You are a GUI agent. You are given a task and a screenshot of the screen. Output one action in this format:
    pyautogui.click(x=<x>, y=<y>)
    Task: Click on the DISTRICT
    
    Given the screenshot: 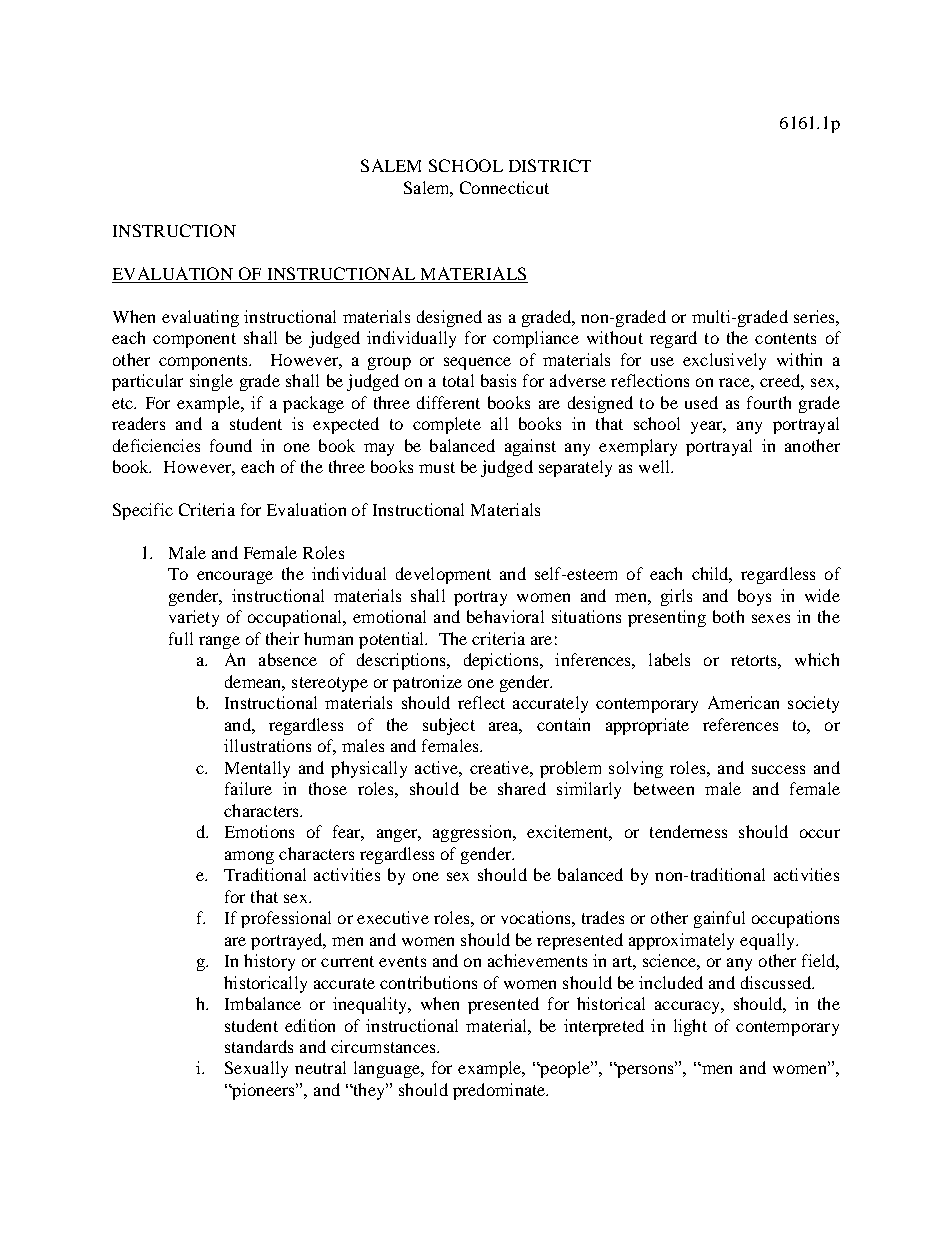 What is the action you would take?
    pyautogui.click(x=550, y=165)
